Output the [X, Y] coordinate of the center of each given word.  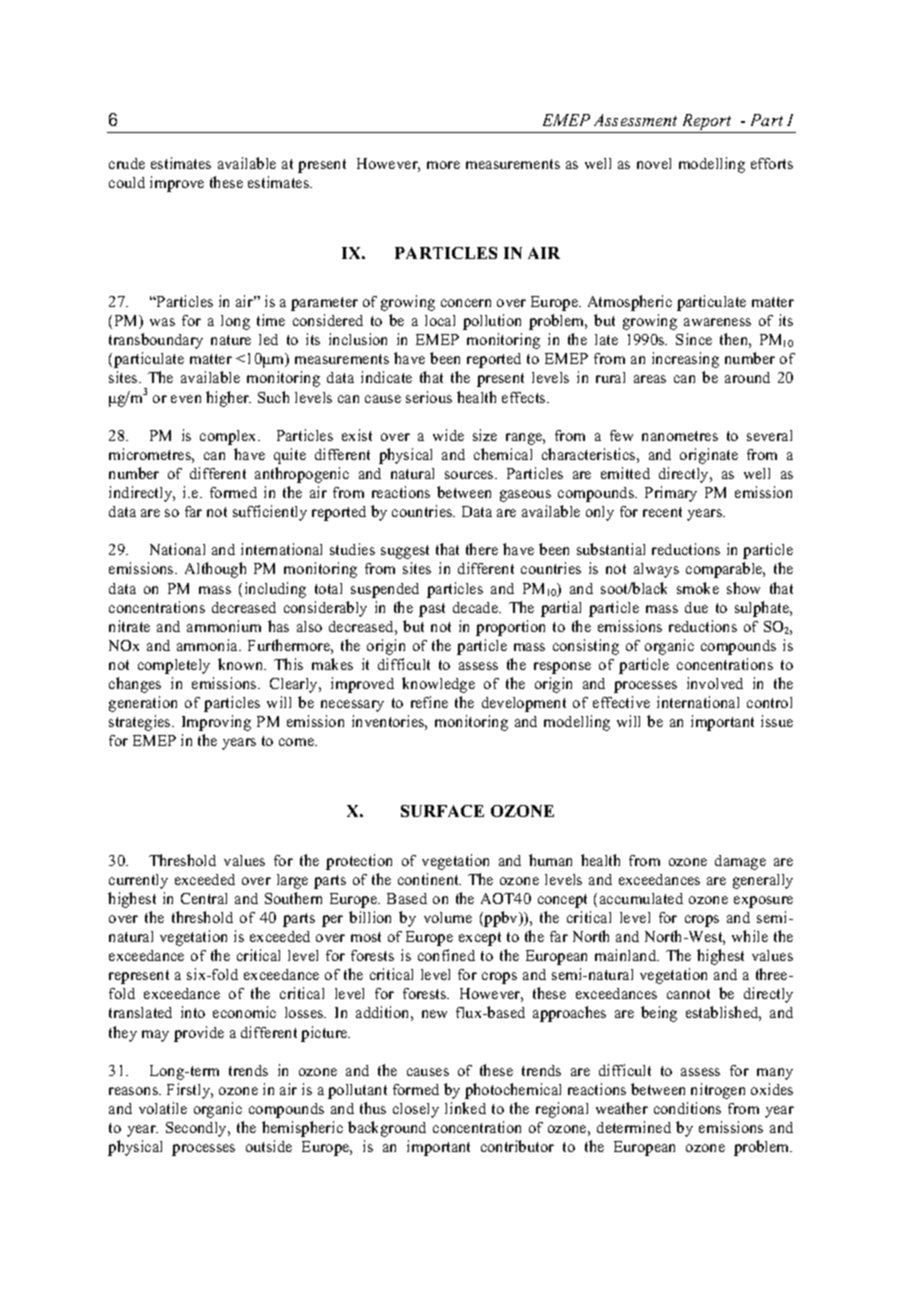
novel [654, 163]
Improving [216, 723]
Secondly [197, 1129]
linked [465, 1108]
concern [466, 303]
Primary [671, 494]
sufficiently [270, 513]
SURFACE [442, 811]
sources [470, 475]
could [127, 182]
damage [740, 862]
